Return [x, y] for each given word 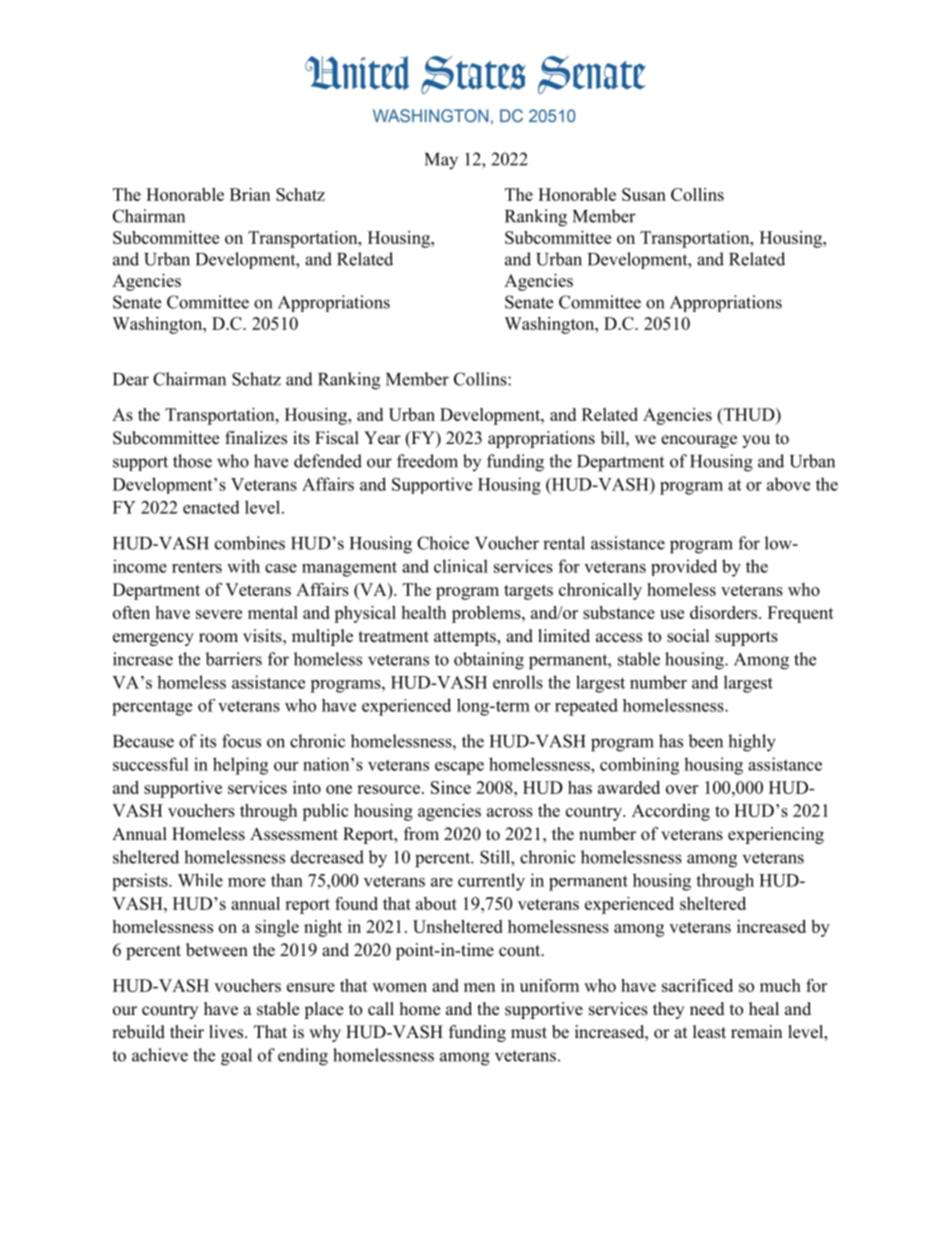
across [510, 812]
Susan [644, 194]
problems [487, 614]
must [529, 1033]
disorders [725, 612]
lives [226, 1032]
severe [219, 614]
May [441, 161]
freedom [427, 461]
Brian [250, 194]
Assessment [294, 834]
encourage [699, 441]
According [671, 812]
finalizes [256, 438]
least [709, 1032]
